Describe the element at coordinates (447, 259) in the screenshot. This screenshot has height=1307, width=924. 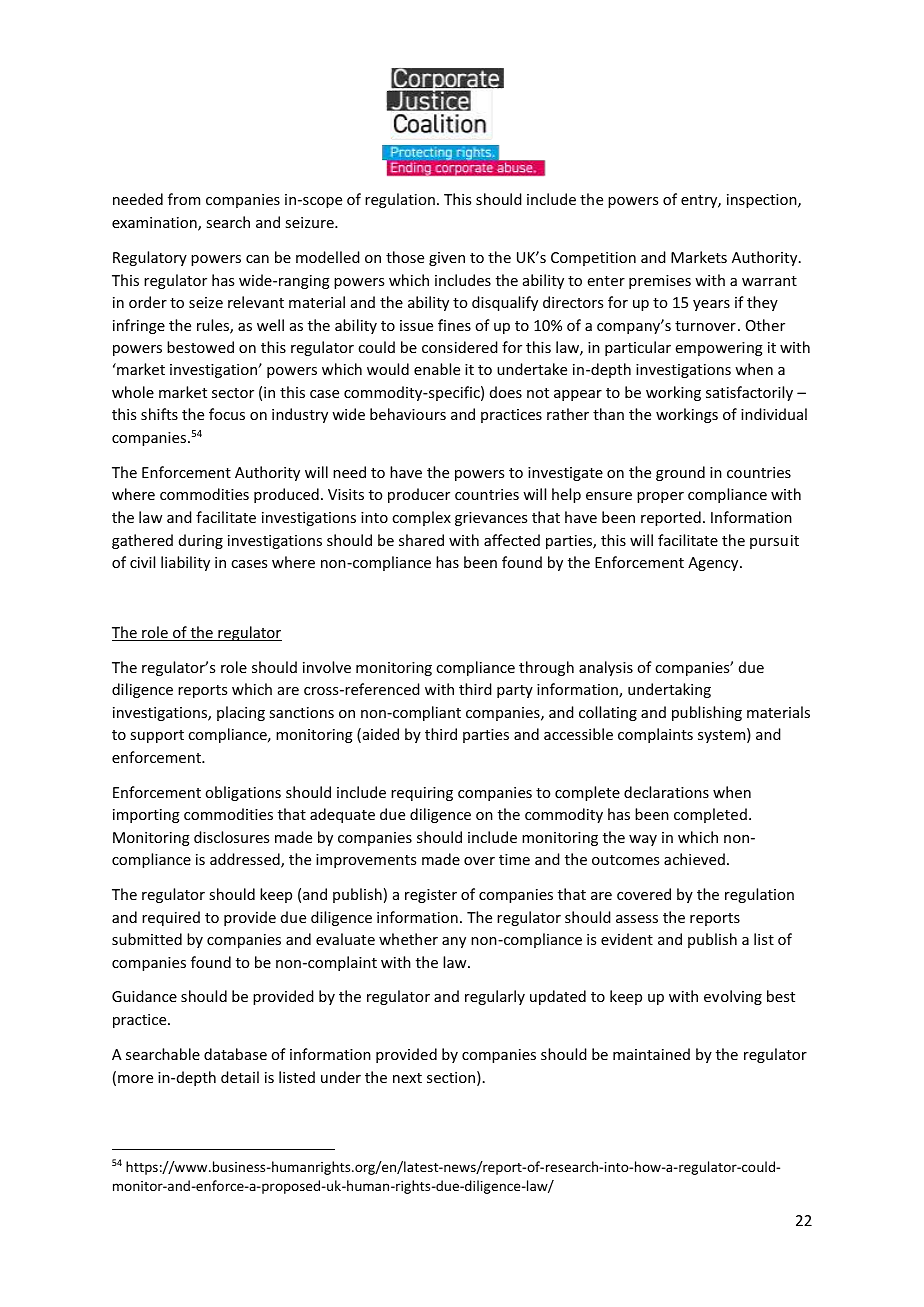
I see `given` at that location.
